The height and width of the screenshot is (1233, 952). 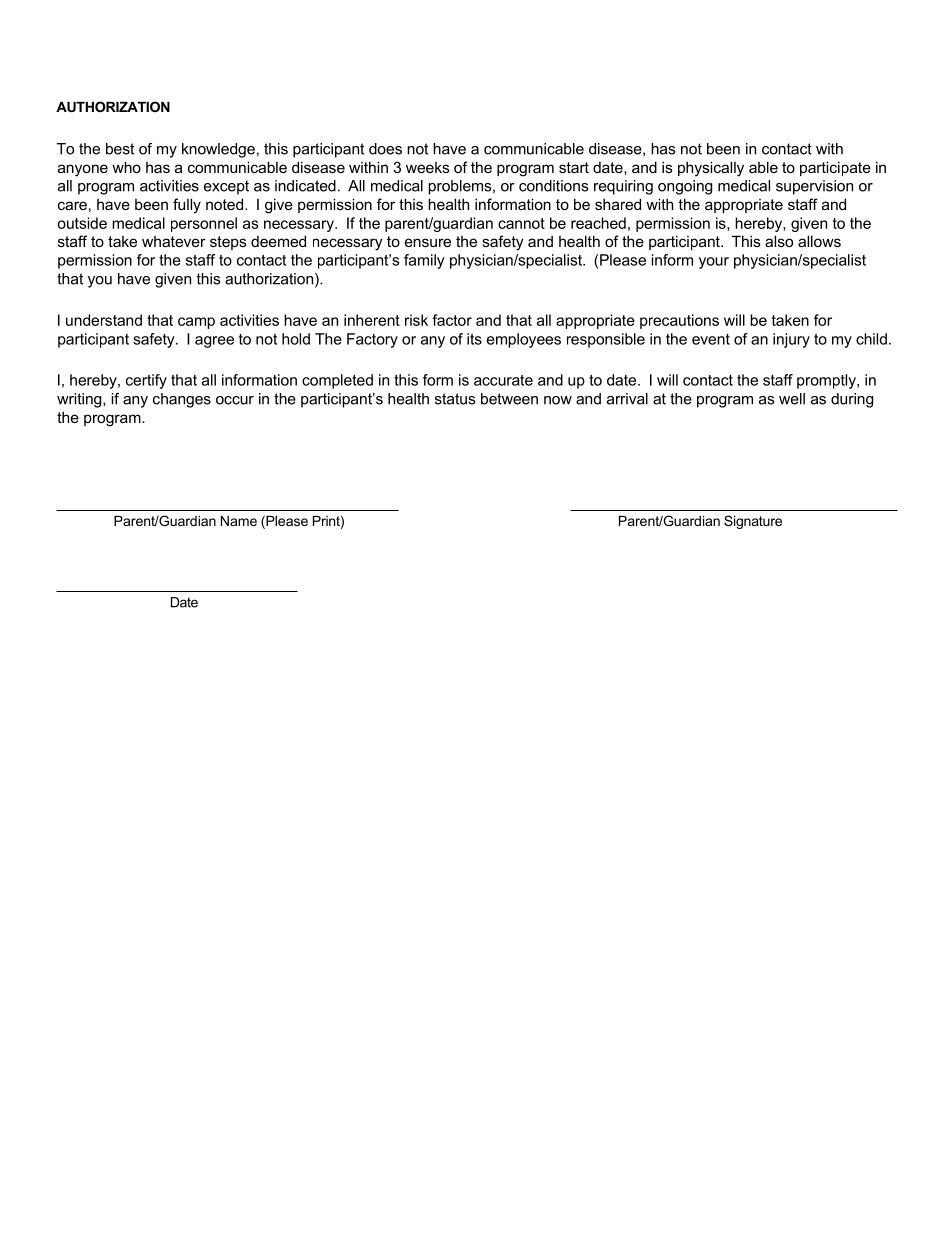 I want to click on Name, so click(x=239, y=521).
